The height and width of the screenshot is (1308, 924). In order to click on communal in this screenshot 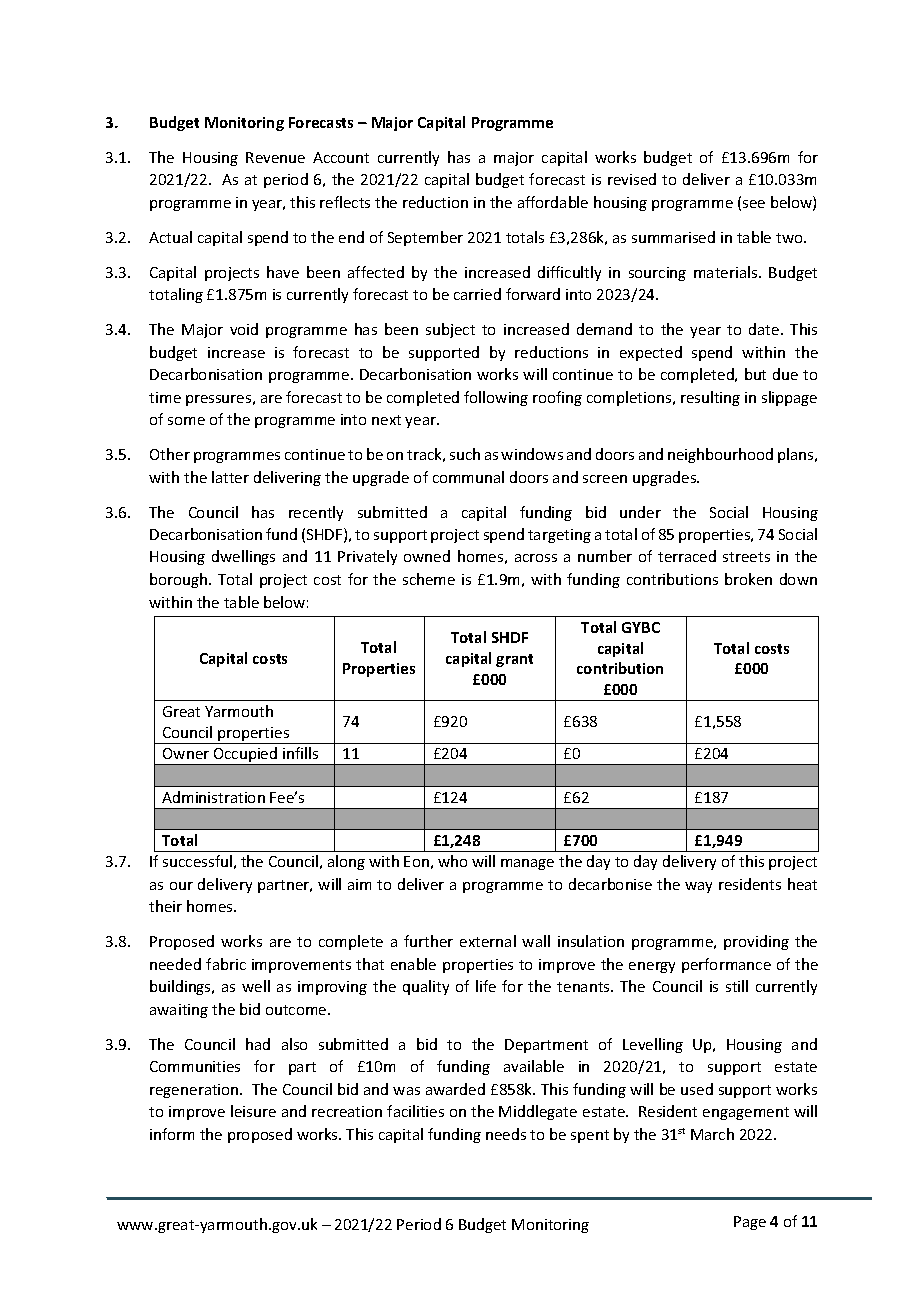, I will do `click(468, 477)`.
